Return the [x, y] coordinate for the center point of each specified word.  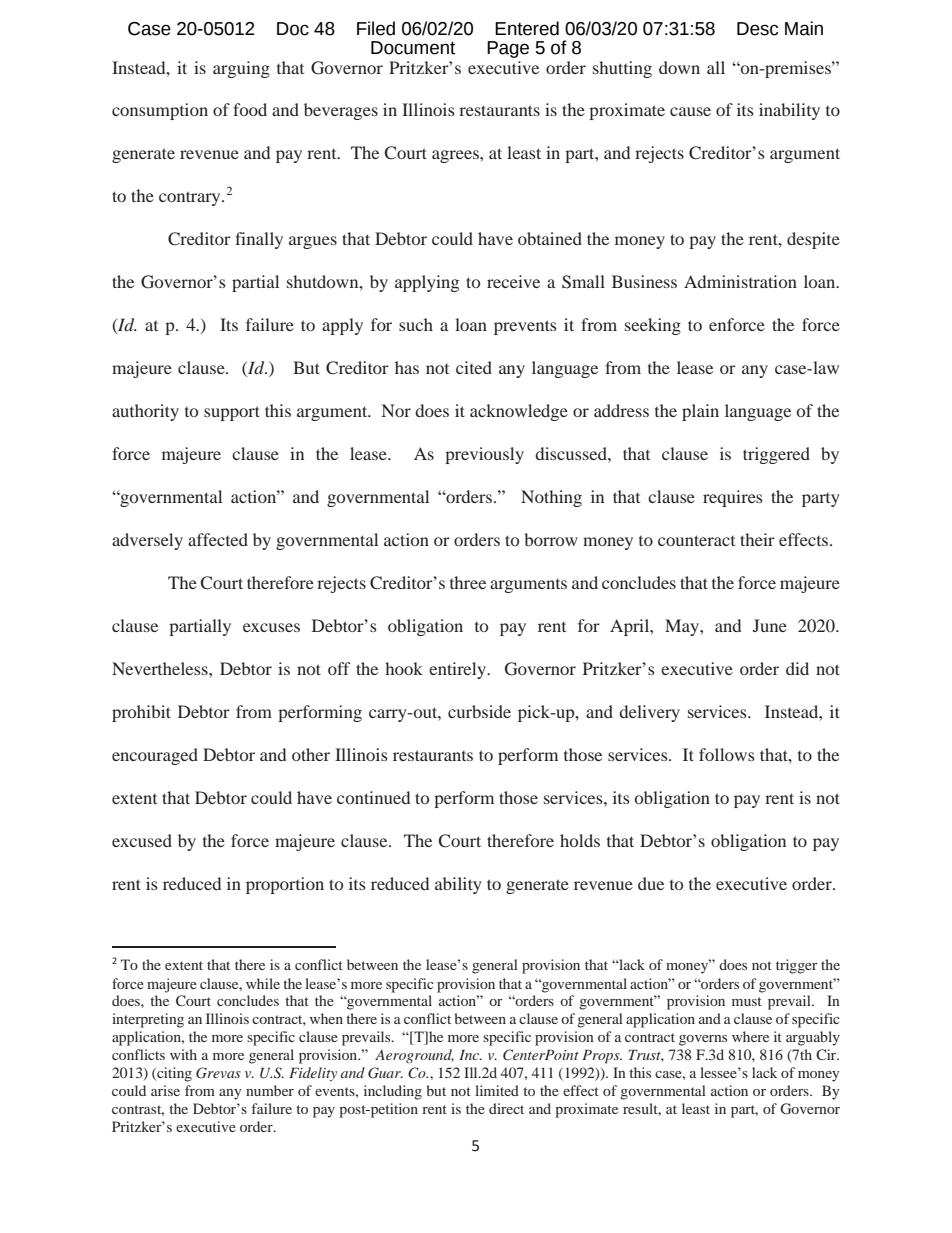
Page [508, 49]
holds [580, 840]
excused [142, 840]
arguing [241, 69]
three [468, 582]
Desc [757, 29]
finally [259, 240]
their [757, 539]
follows [727, 754]
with [183, 1054]
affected [218, 539]
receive [513, 281]
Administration [740, 281]
